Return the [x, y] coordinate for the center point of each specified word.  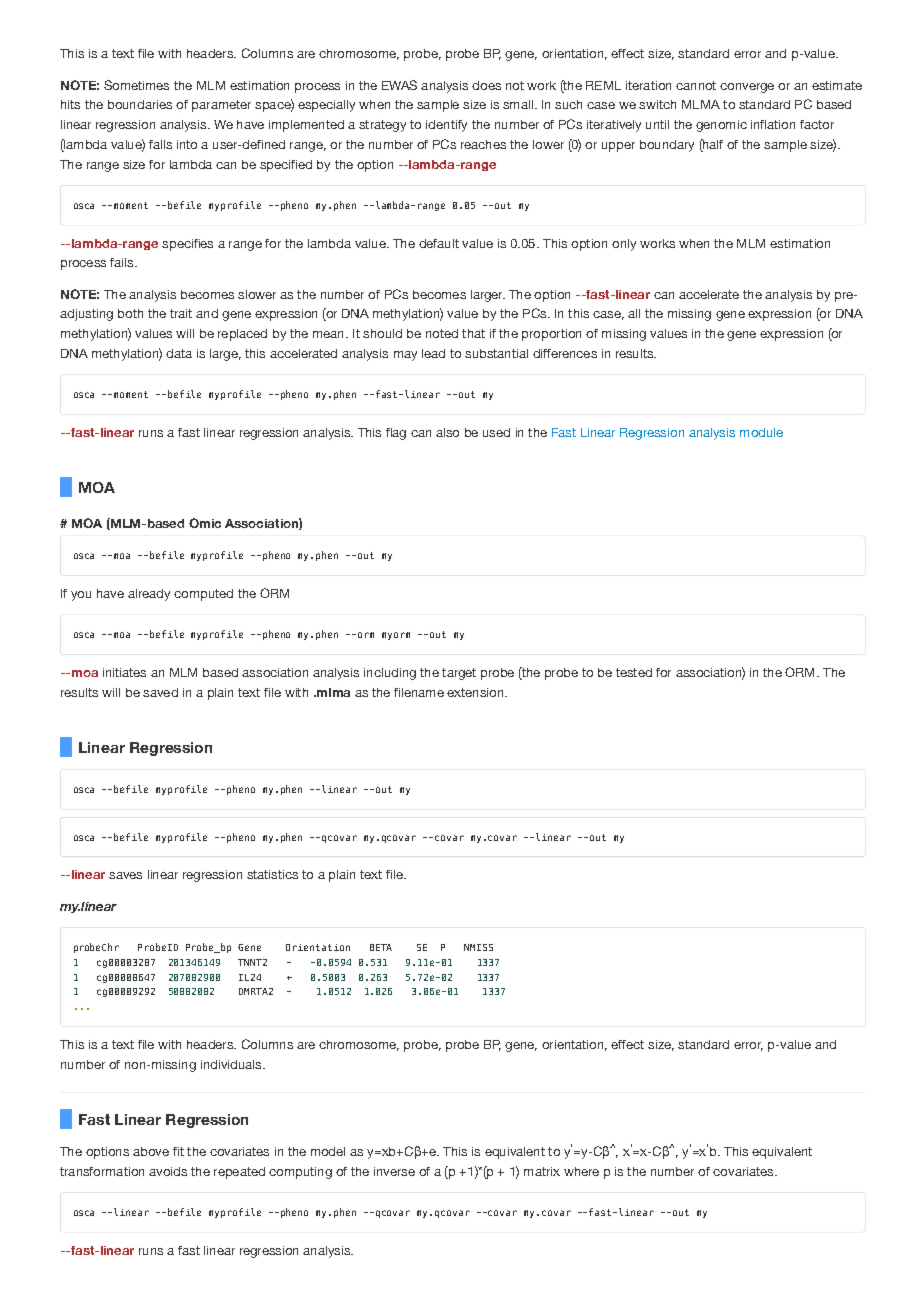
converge [747, 88]
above [151, 1151]
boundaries [140, 104]
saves [125, 875]
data [179, 353]
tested [634, 672]
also [447, 432]
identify [446, 126]
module [761, 432]
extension [476, 692]
